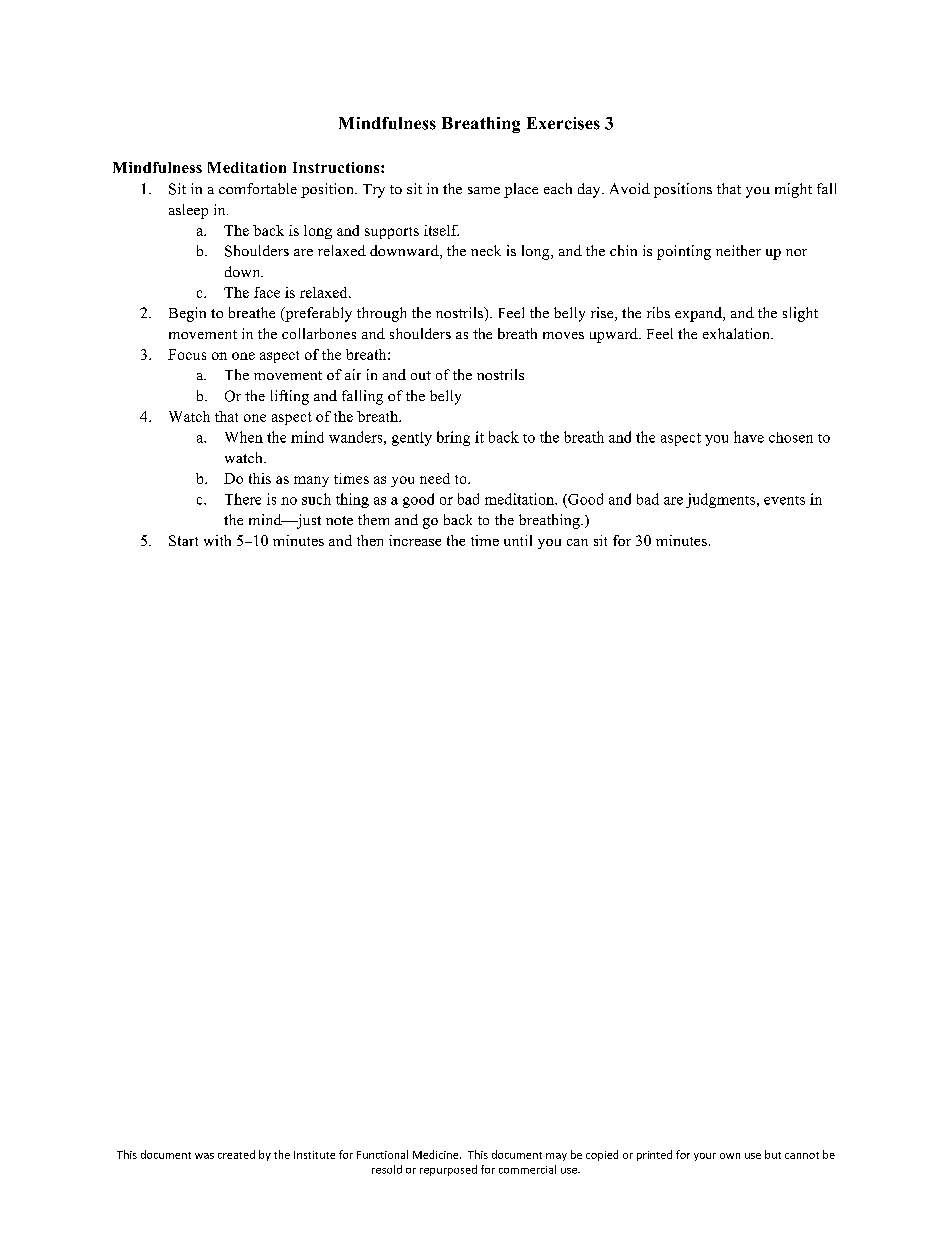  What do you see at coordinates (317, 314) in the screenshot?
I see `preferably` at bounding box center [317, 314].
